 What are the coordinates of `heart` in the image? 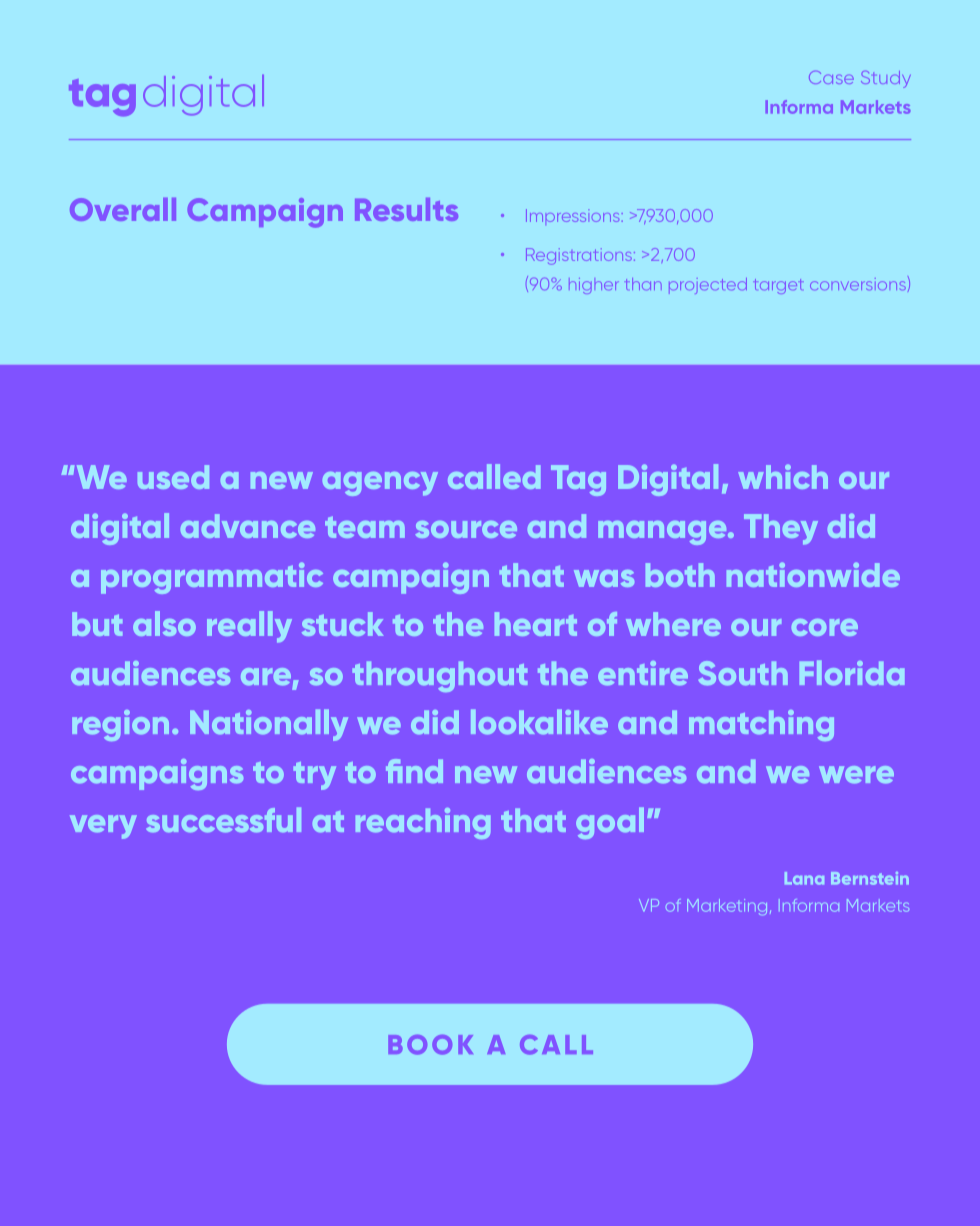 It's located at (536, 624).
